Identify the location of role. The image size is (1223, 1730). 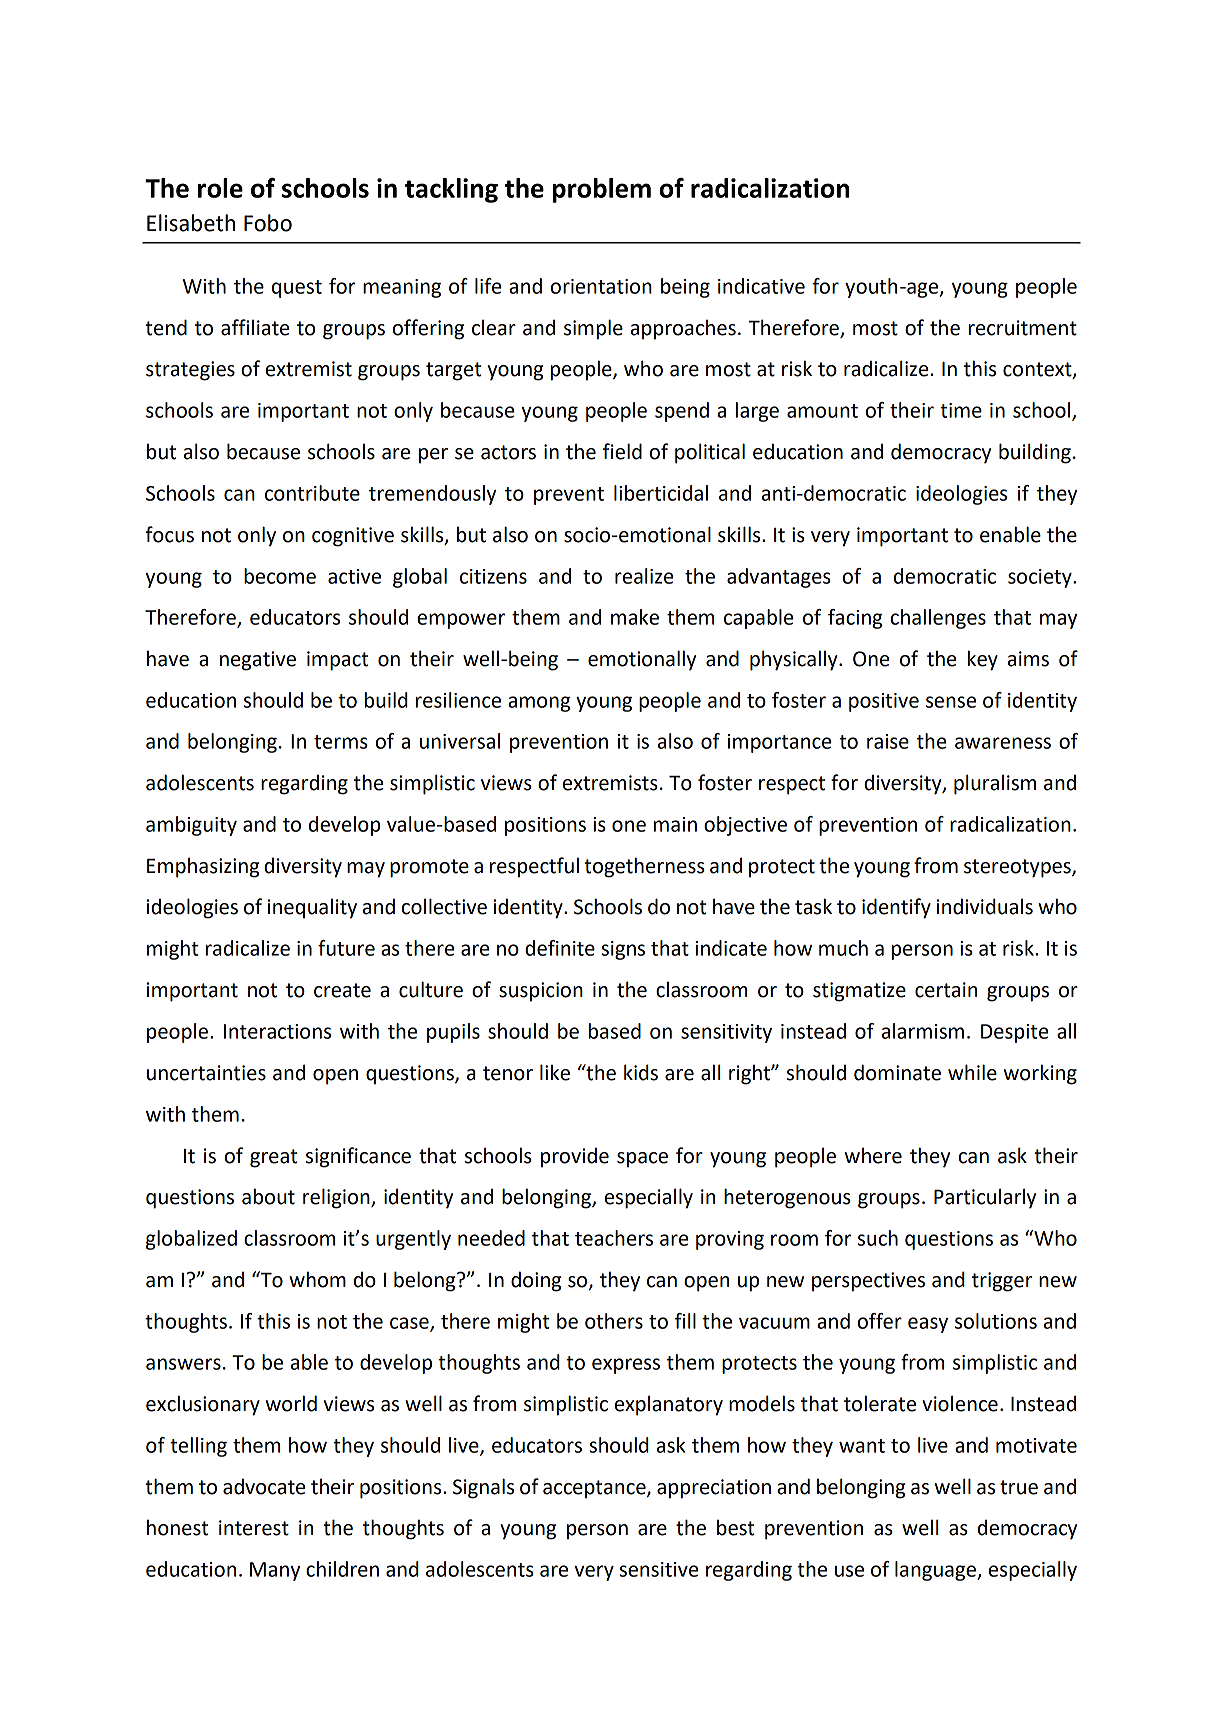
(220, 188).
